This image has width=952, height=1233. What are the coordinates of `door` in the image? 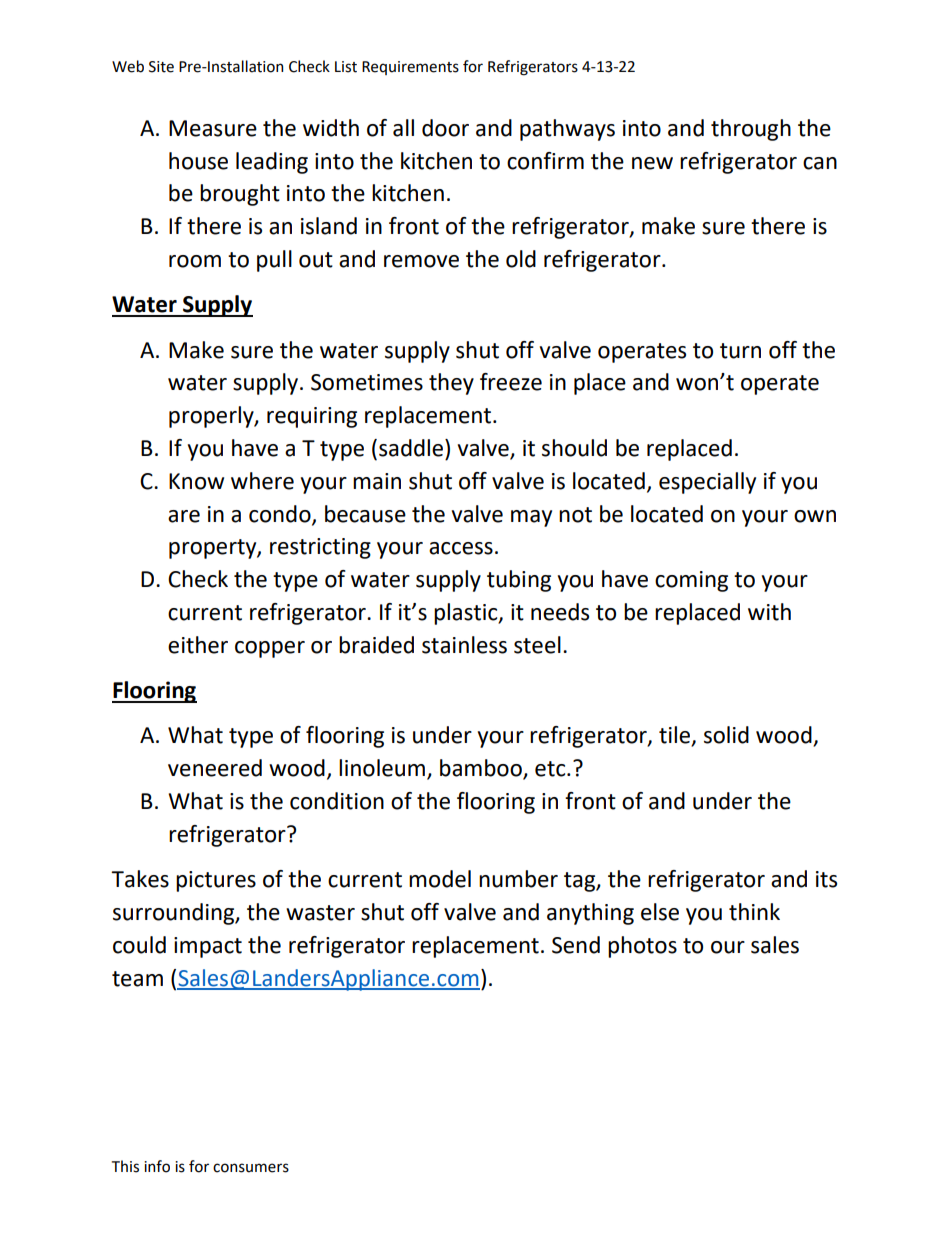 It's located at (445, 128).
